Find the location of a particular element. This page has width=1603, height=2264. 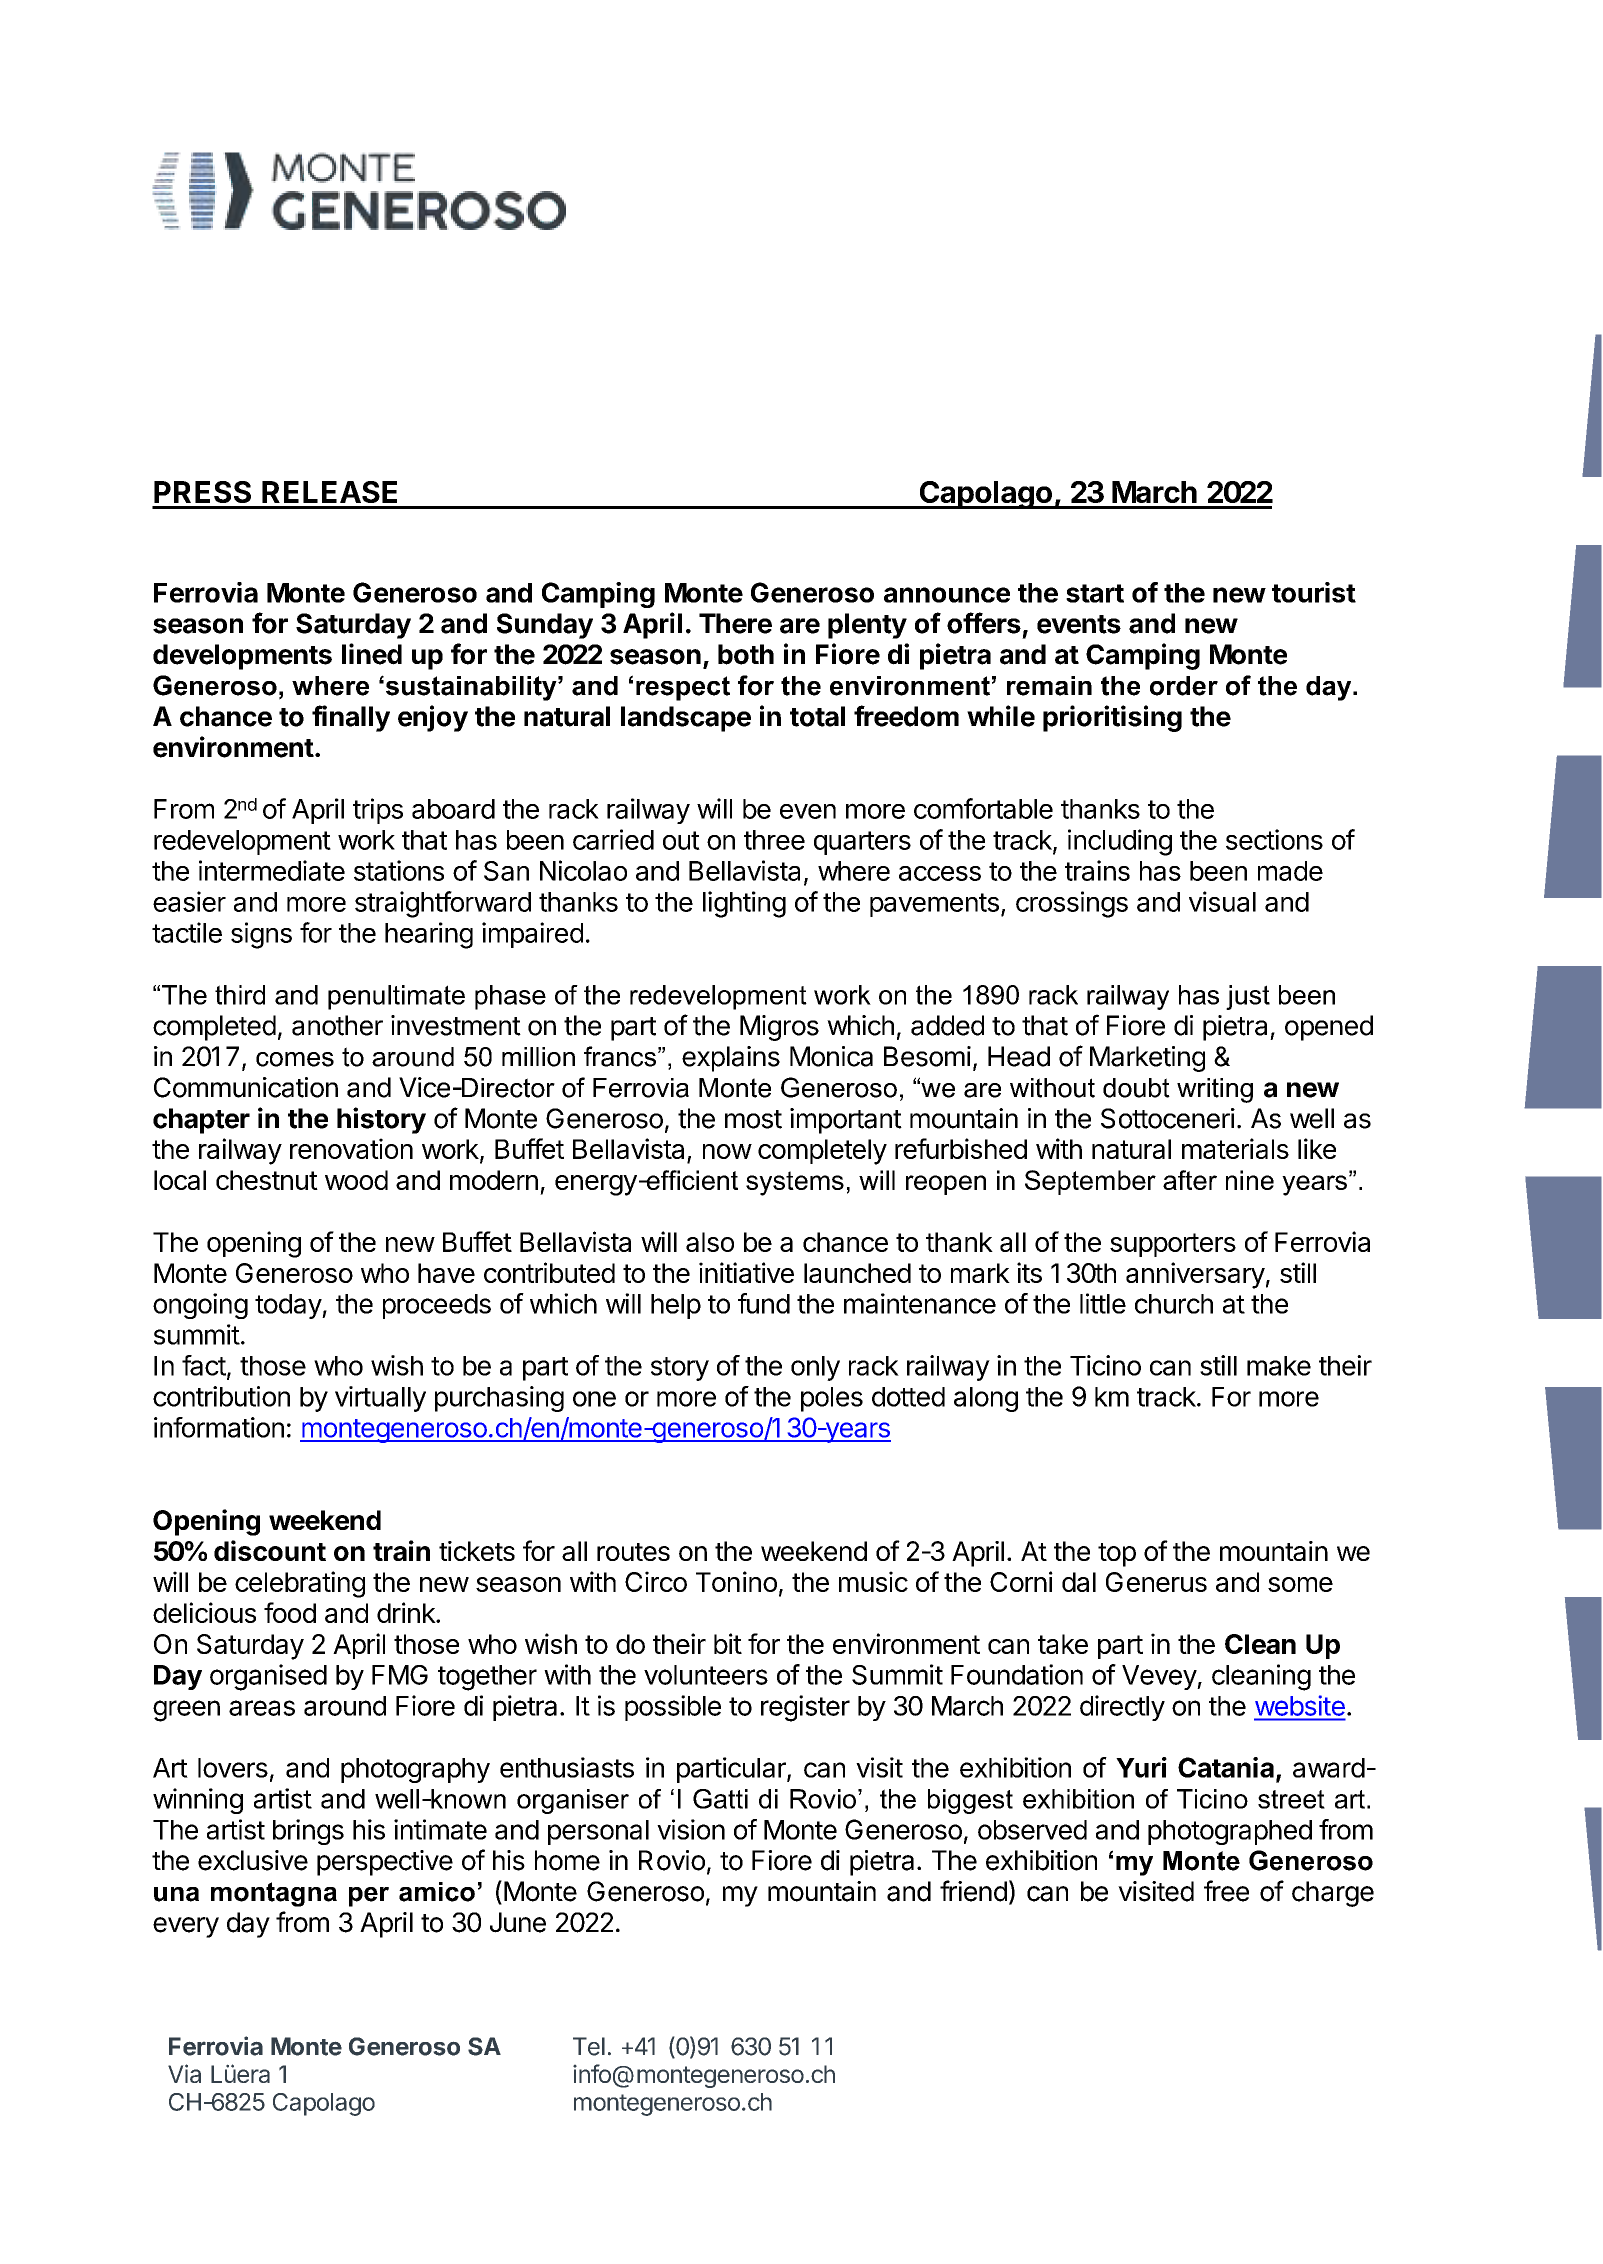

lighting is located at coordinates (744, 904).
